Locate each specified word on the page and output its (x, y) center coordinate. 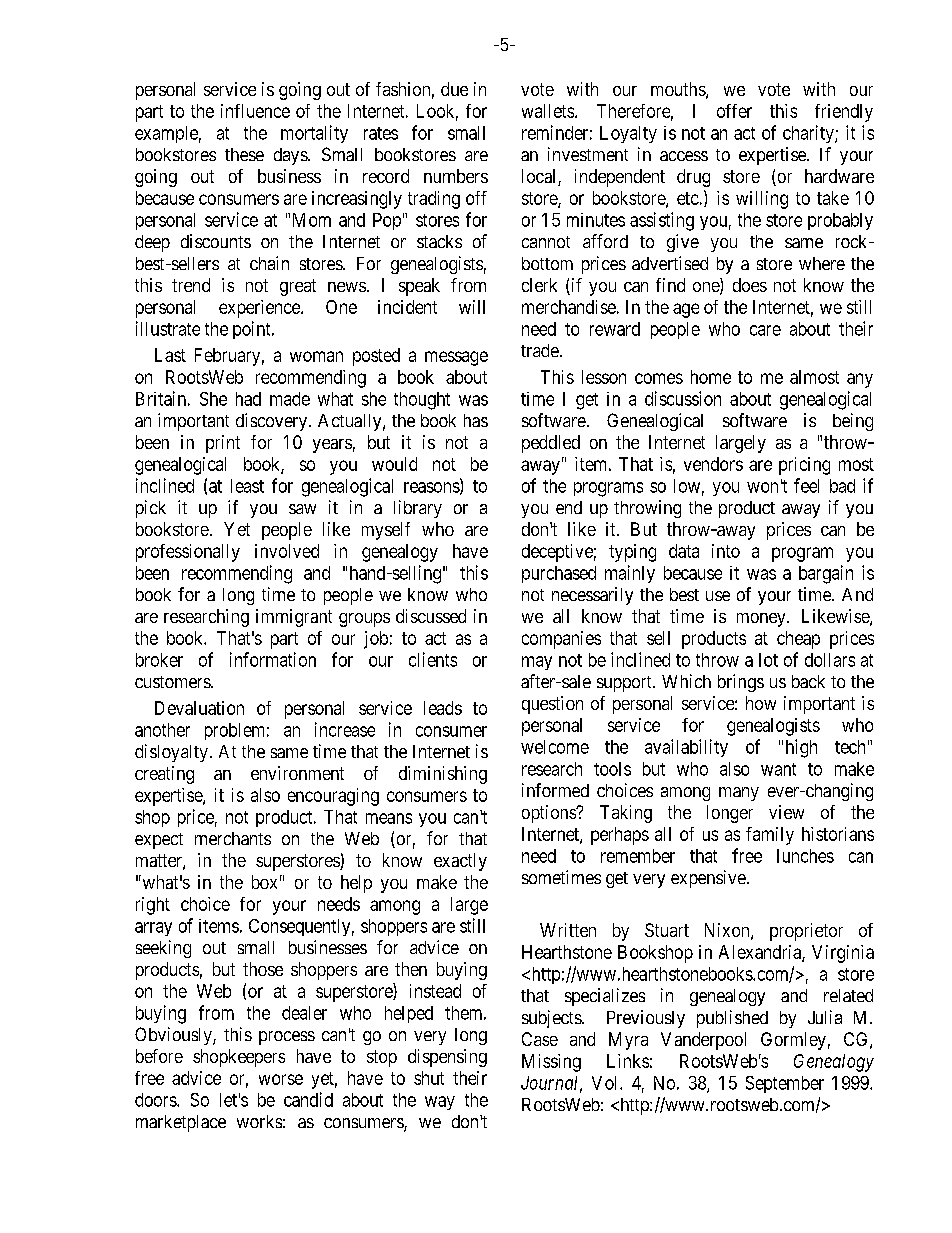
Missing (551, 1063)
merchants (233, 838)
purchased (559, 574)
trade (540, 350)
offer (734, 111)
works (259, 1121)
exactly (460, 862)
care (765, 330)
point (253, 330)
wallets (548, 111)
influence (255, 111)
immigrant (294, 618)
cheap (798, 640)
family (770, 836)
